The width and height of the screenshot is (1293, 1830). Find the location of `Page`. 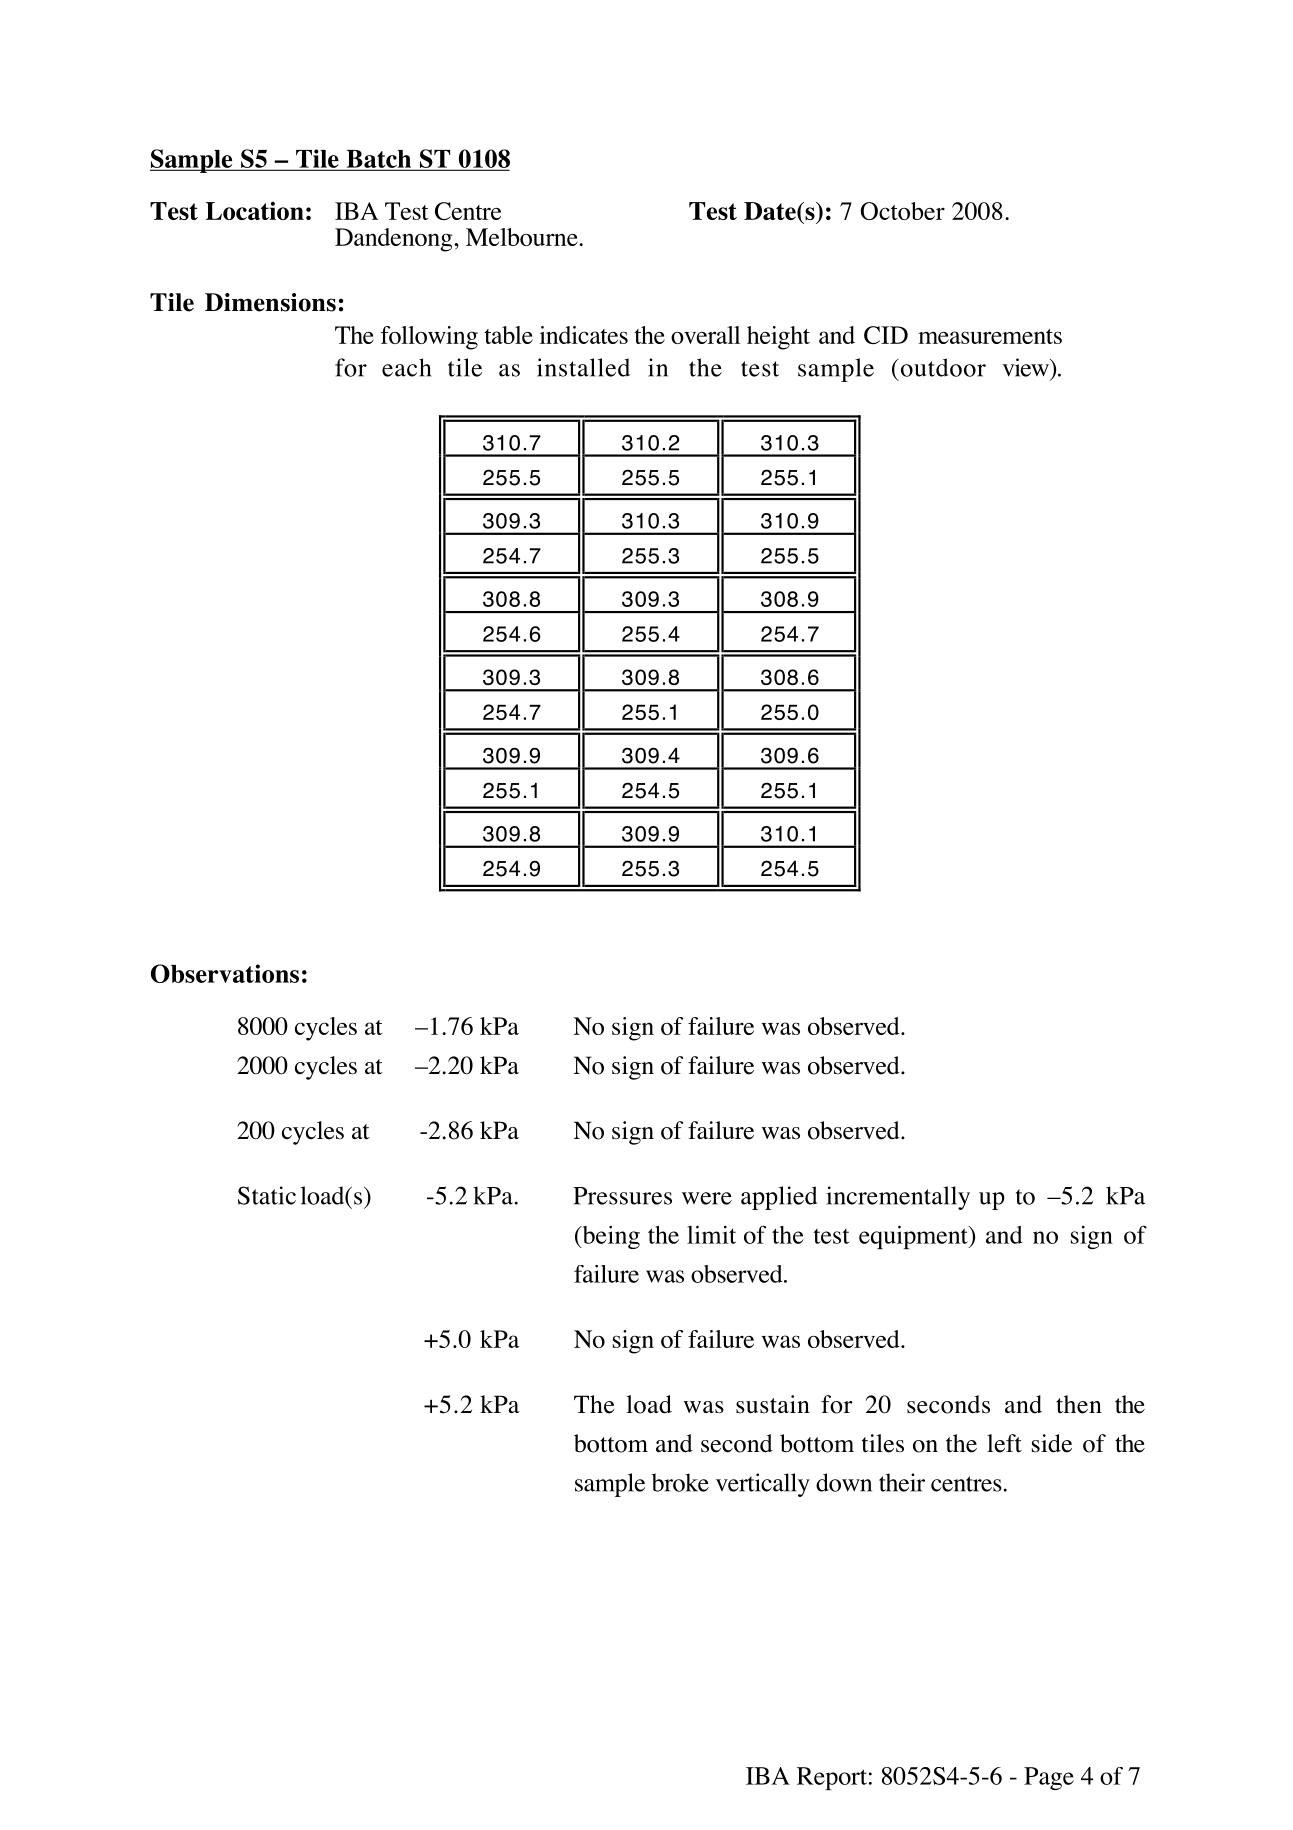

Page is located at coordinates (1049, 1778).
